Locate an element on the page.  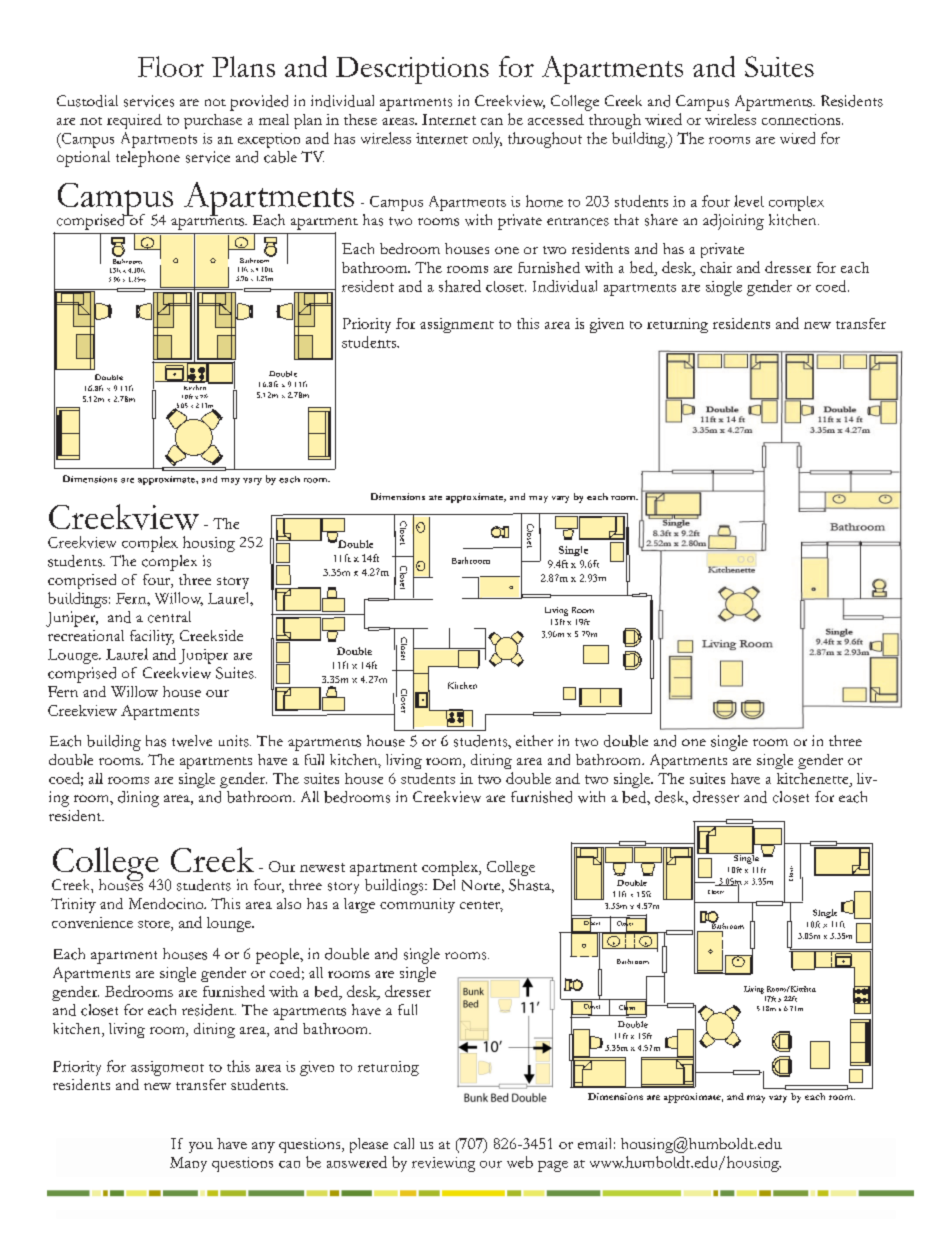
call is located at coordinates (404, 1143).
